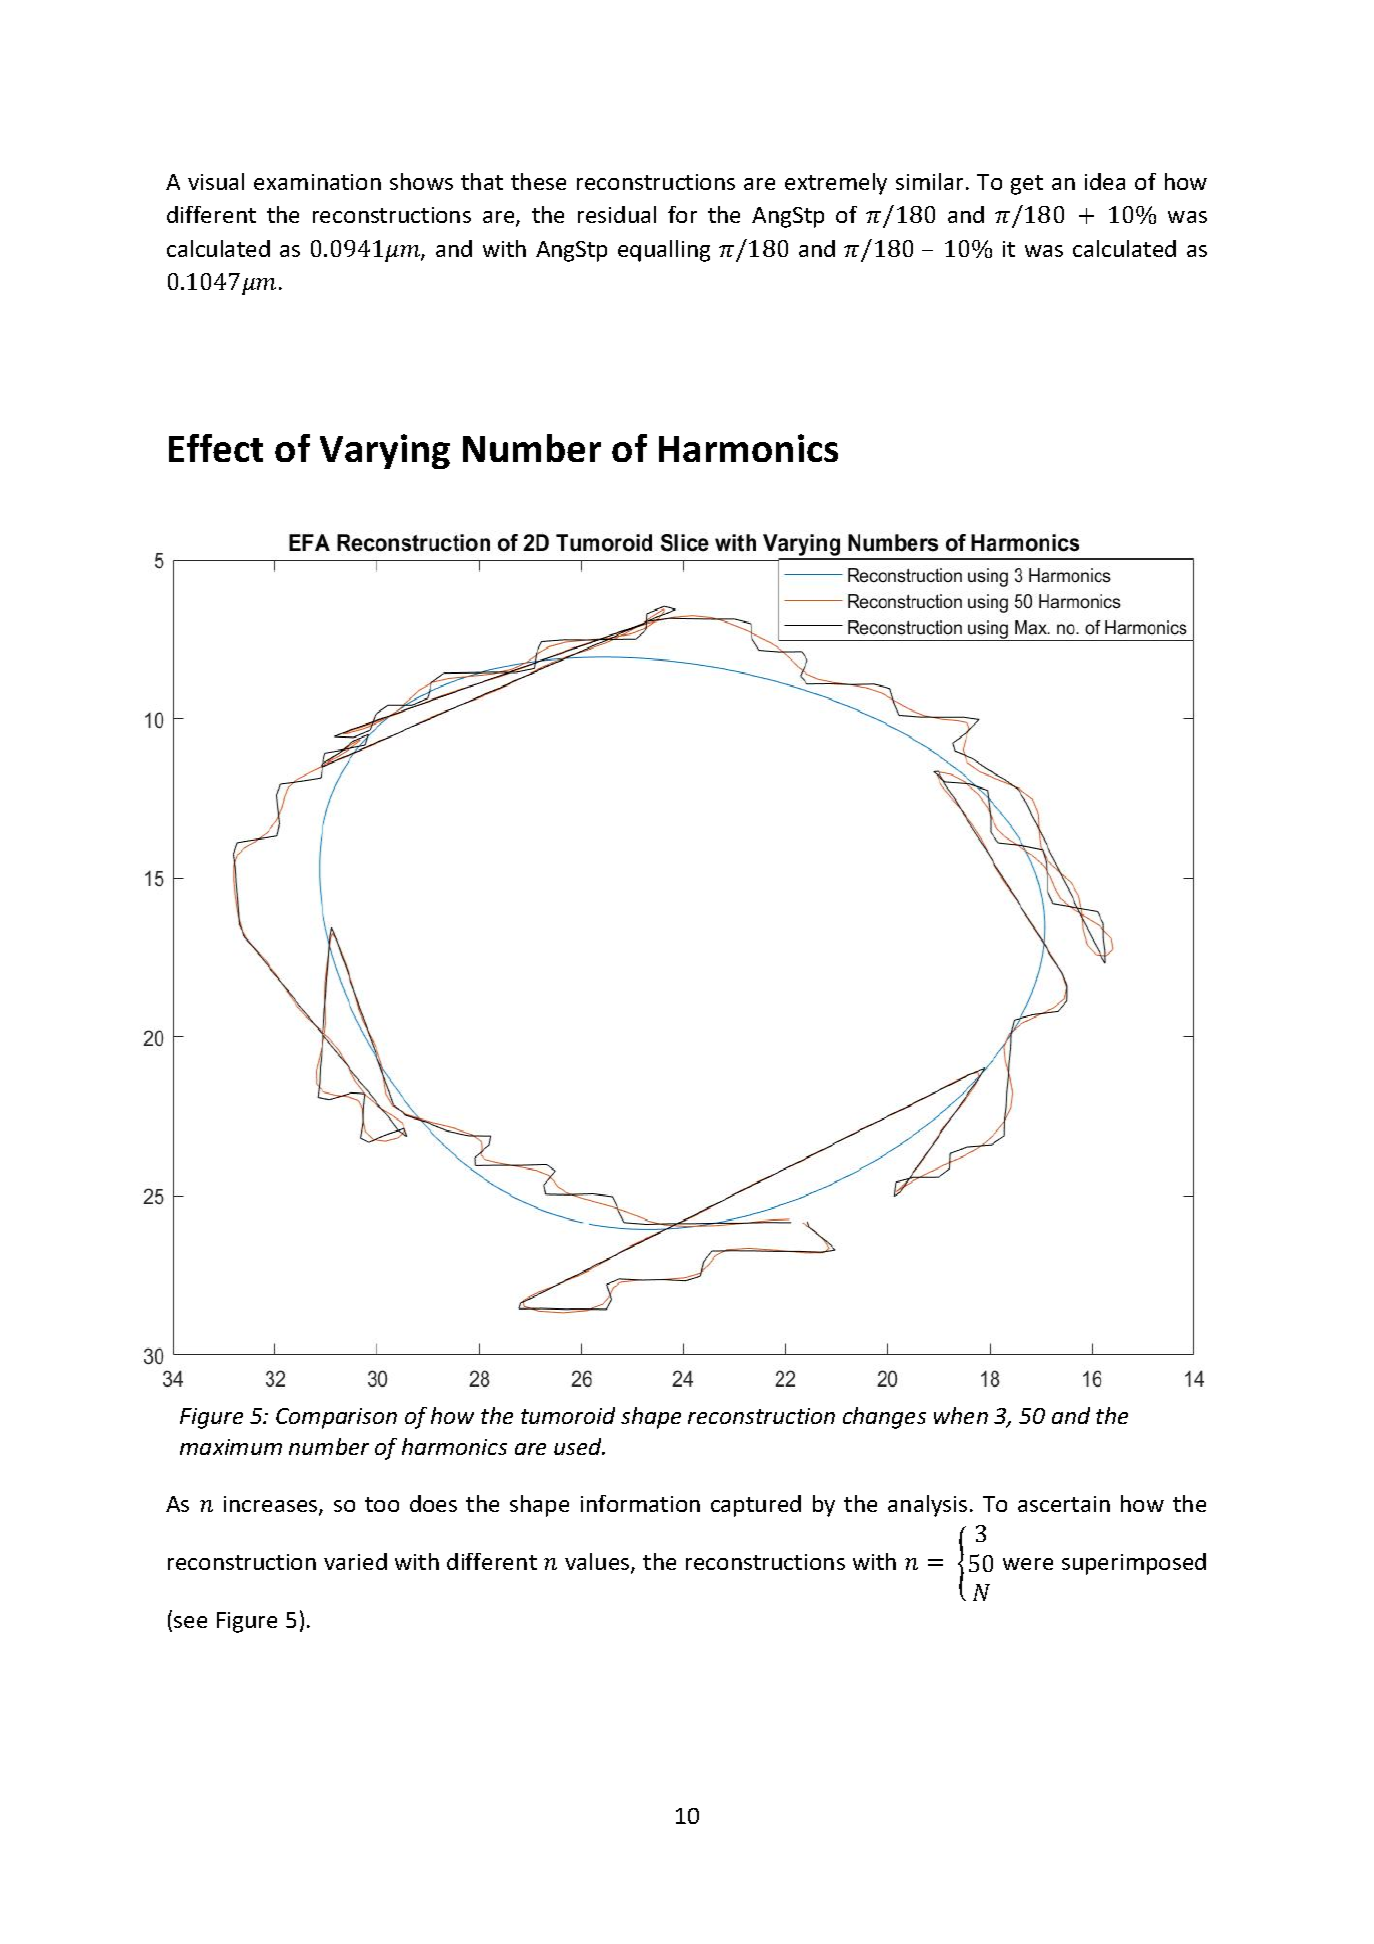 The width and height of the image is (1374, 1944). I want to click on ascertain, so click(1064, 1504).
